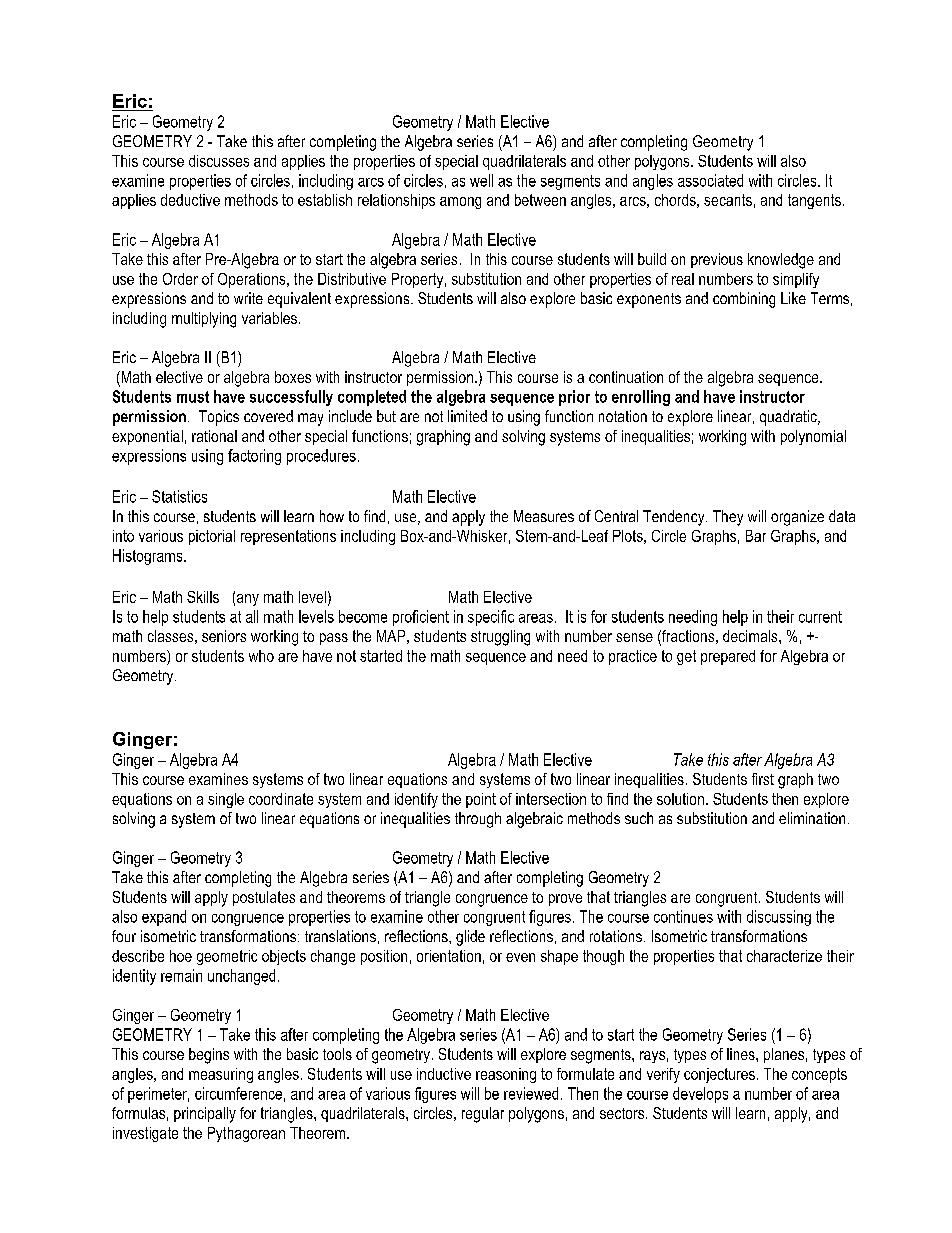  Describe the element at coordinates (224, 636) in the screenshot. I see `seniors` at that location.
